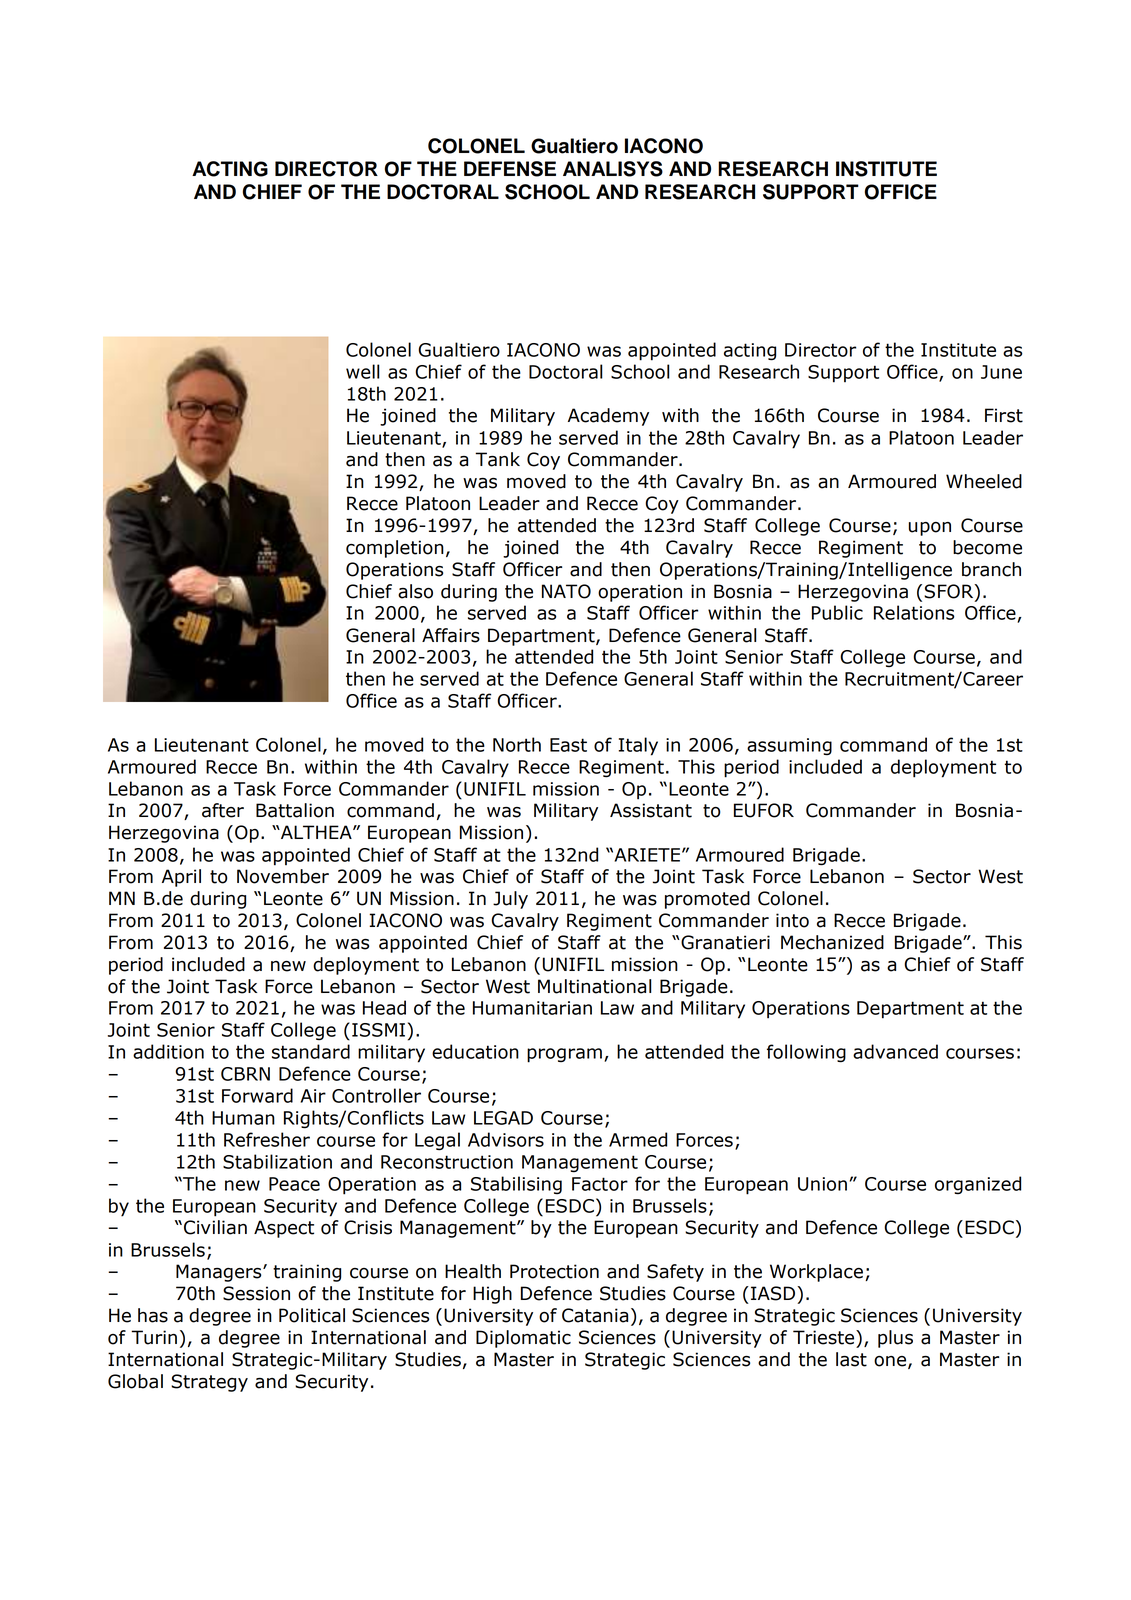  What do you see at coordinates (497, 459) in the screenshot?
I see `Tank` at bounding box center [497, 459].
